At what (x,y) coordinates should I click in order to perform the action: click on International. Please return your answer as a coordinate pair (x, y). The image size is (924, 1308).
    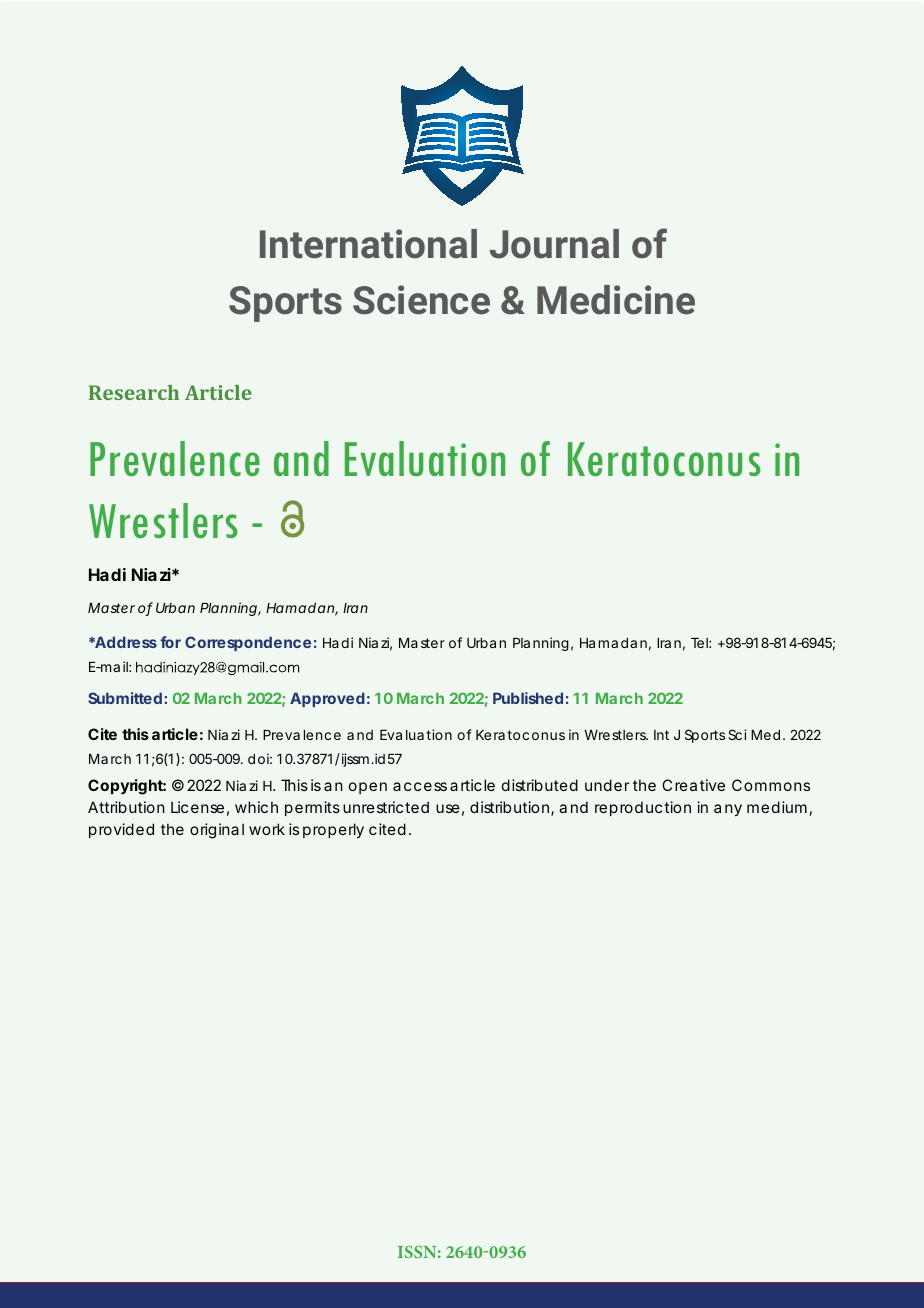
    Looking at the image, I should click on (368, 244).
